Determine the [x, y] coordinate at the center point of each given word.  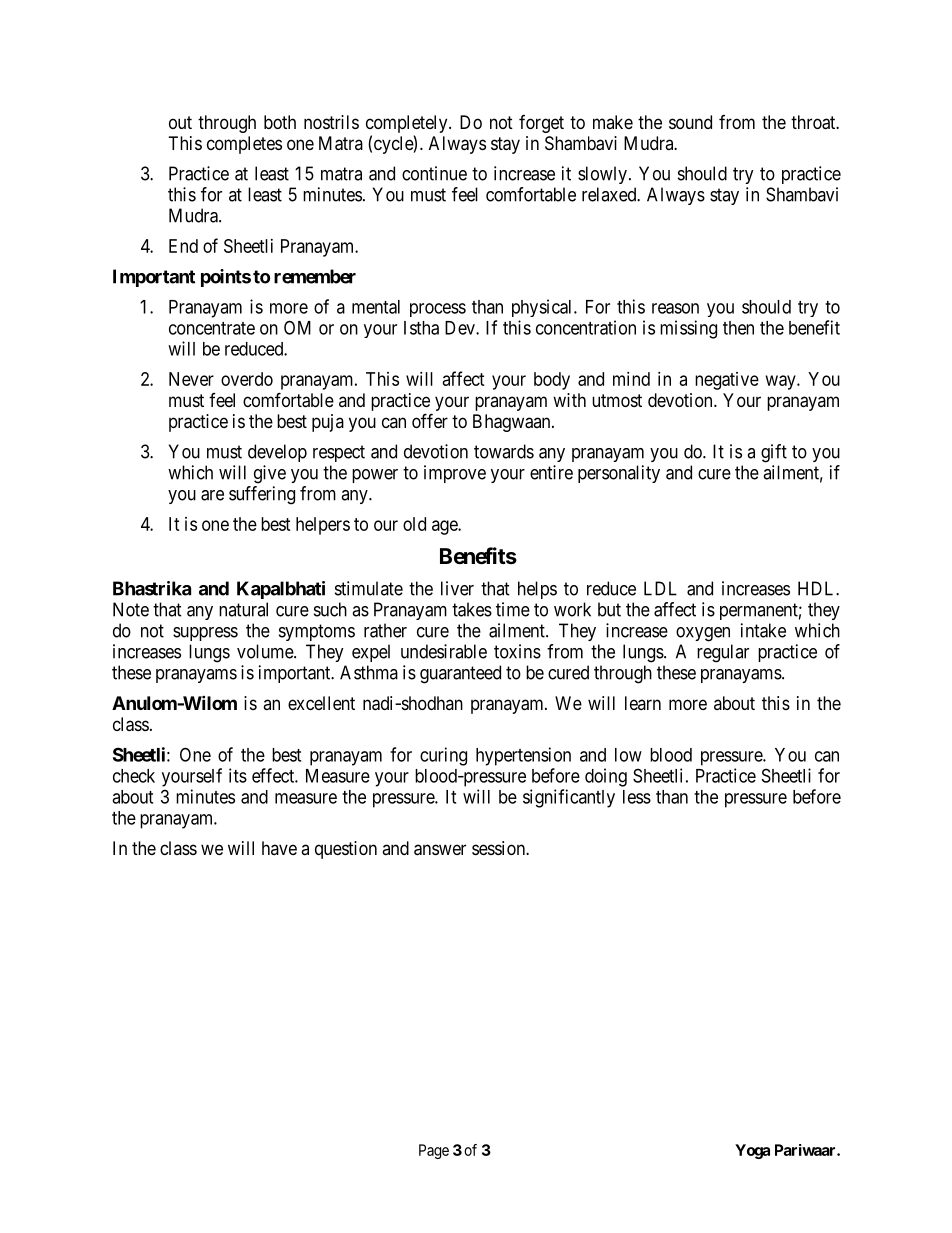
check [134, 776]
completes [244, 145]
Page [434, 1151]
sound [690, 122]
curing [443, 756]
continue [434, 173]
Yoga [752, 1151]
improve [455, 474]
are [212, 495]
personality [619, 474]
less [637, 797]
